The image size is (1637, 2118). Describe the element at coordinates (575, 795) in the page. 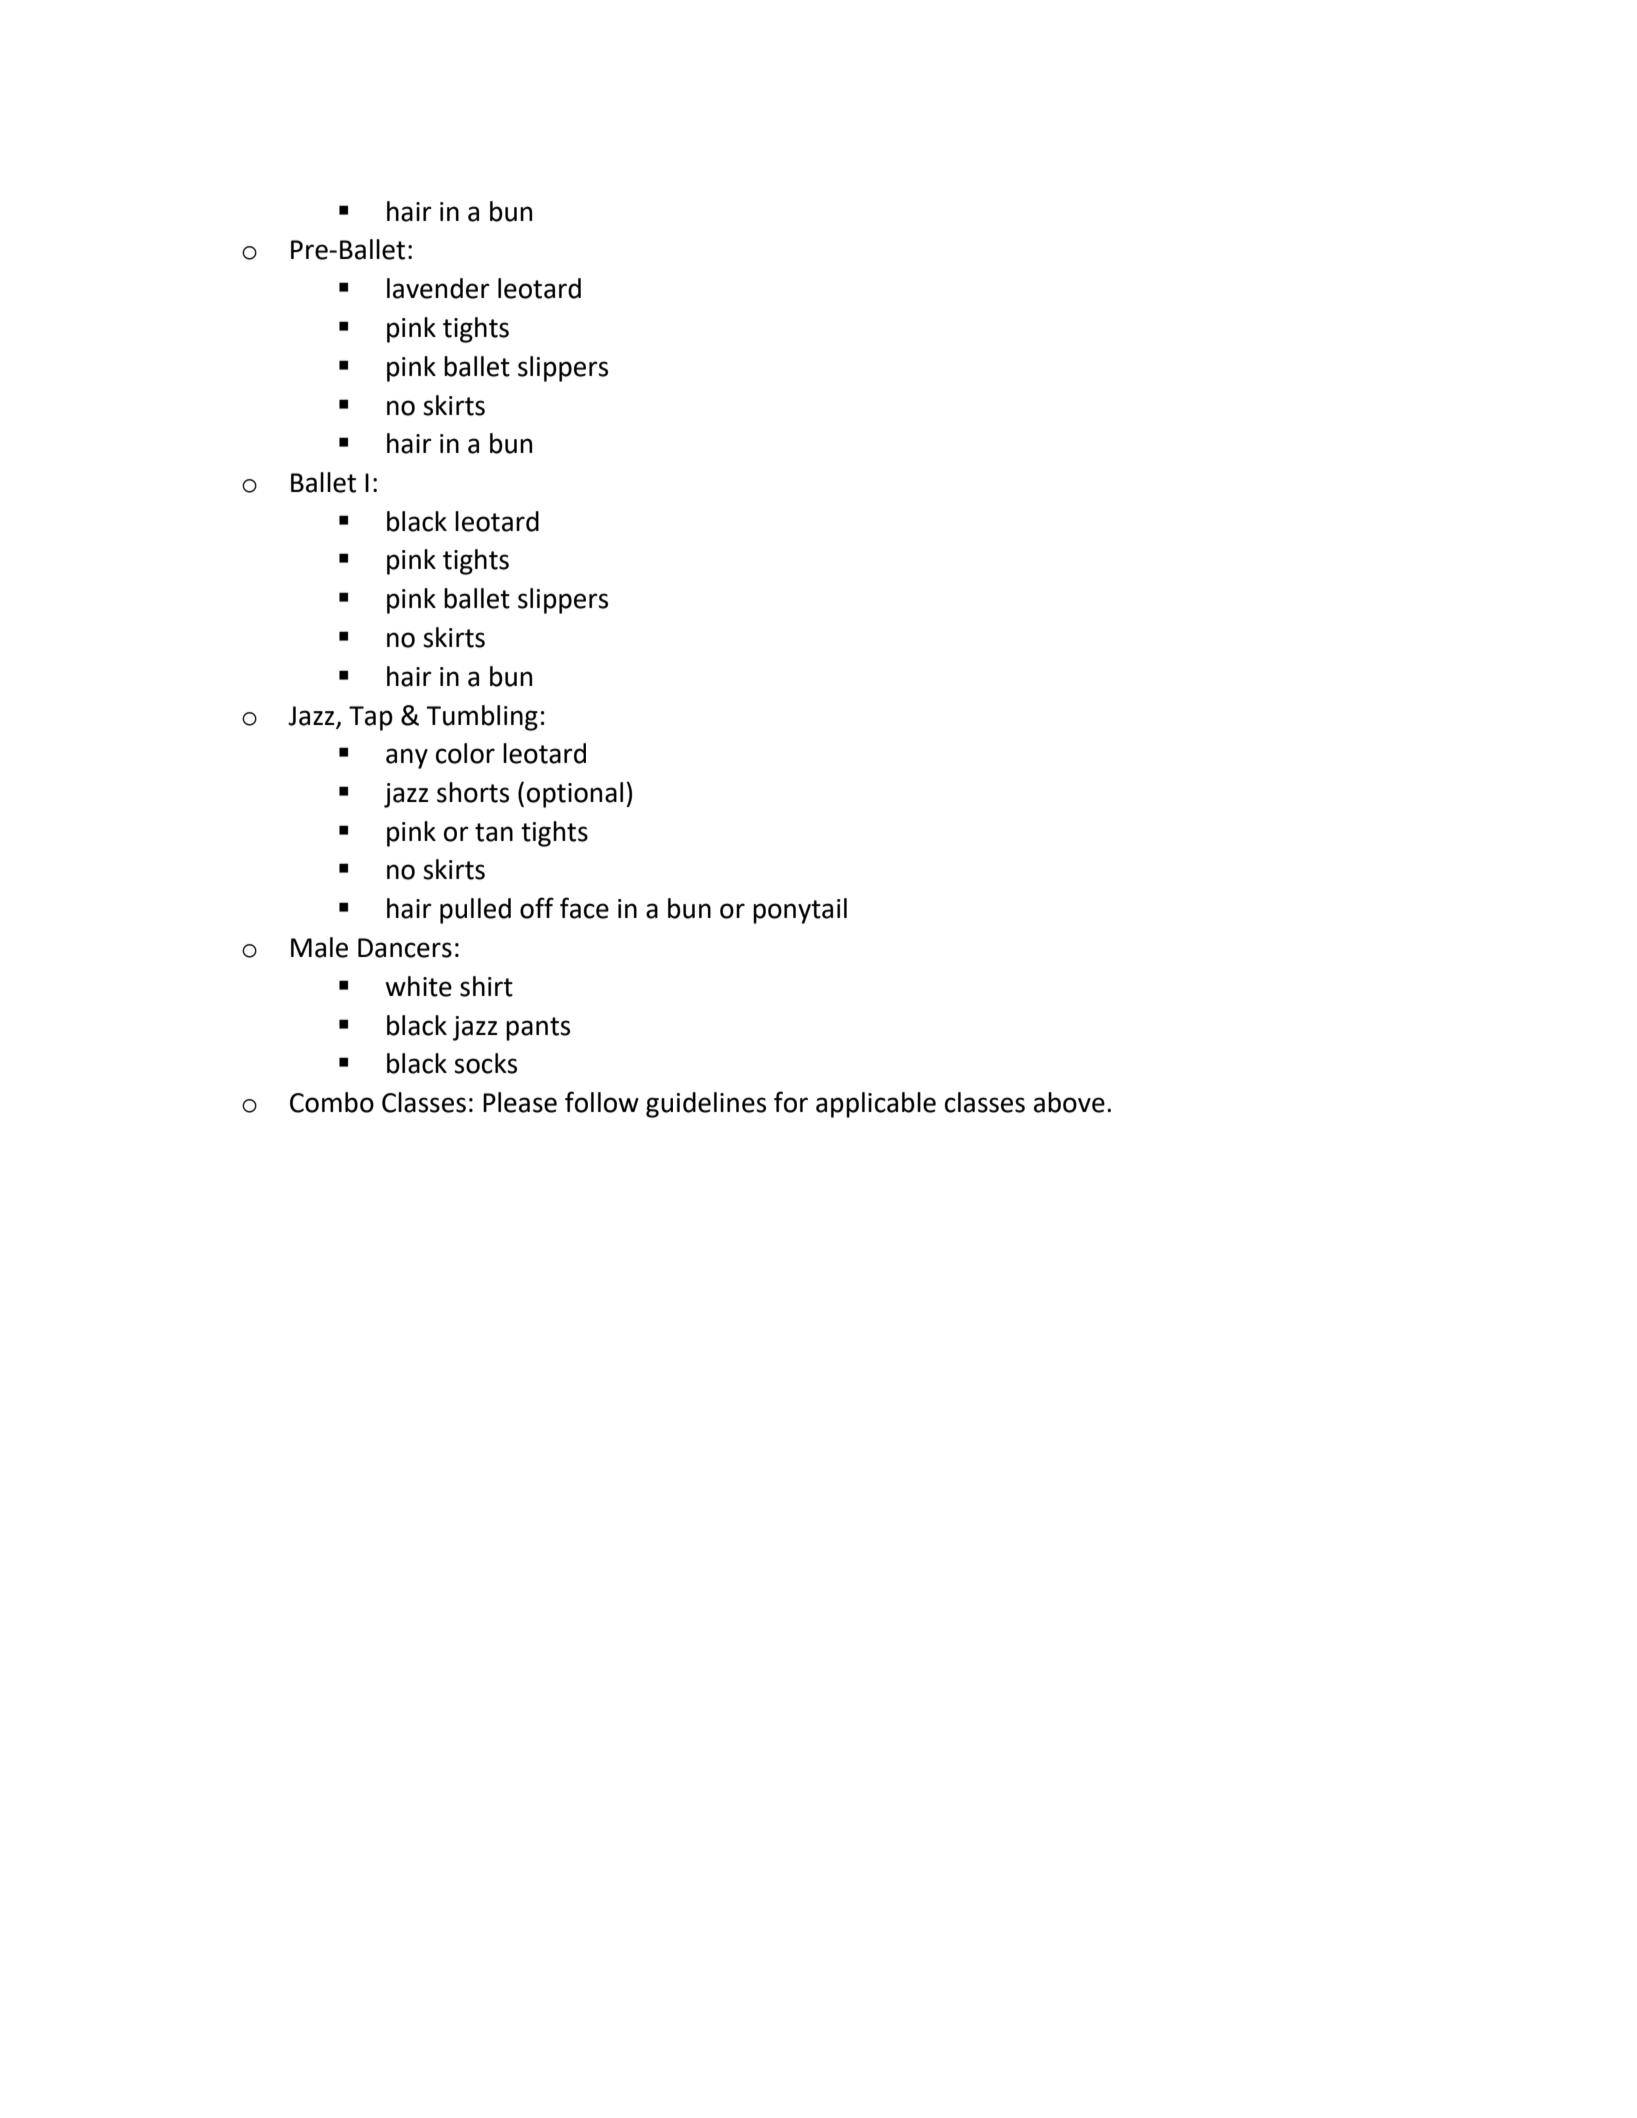

I see `optional` at that location.
